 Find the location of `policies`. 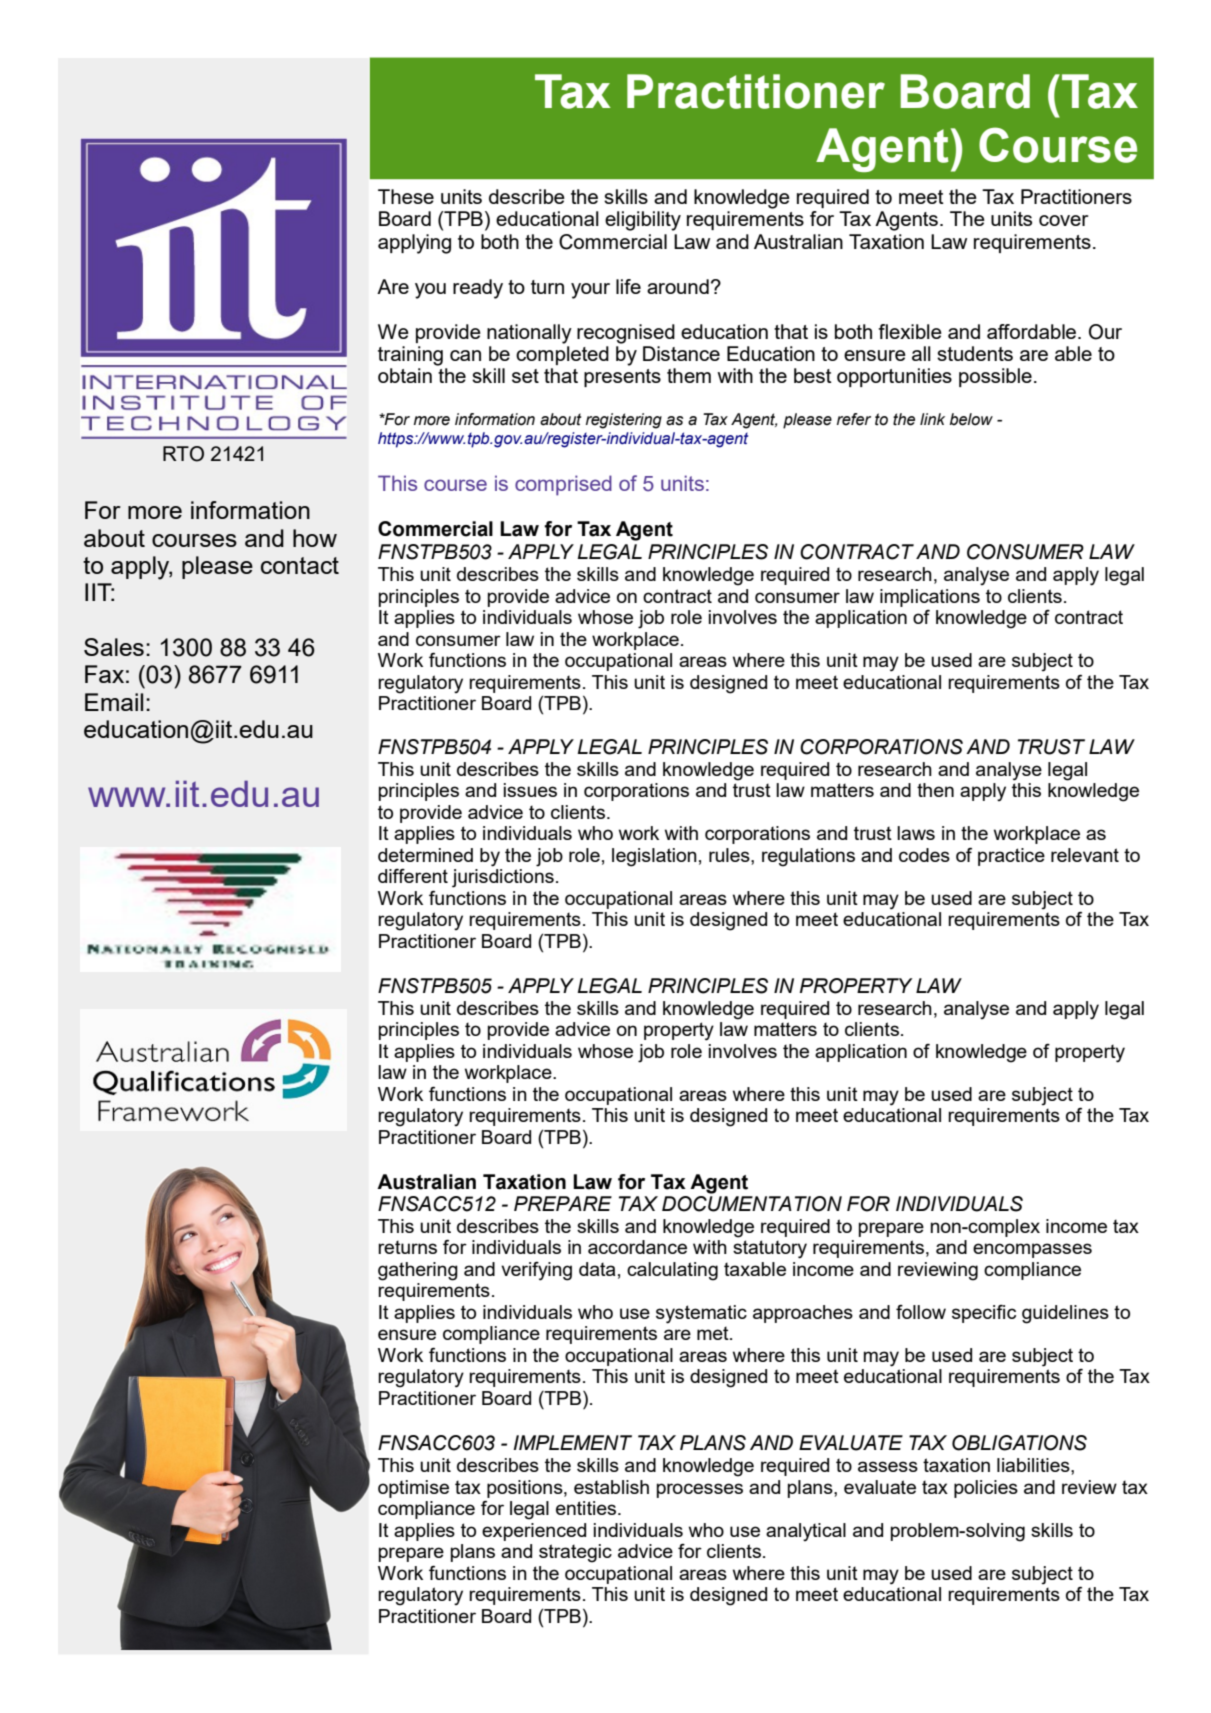

policies is located at coordinates (986, 1489).
